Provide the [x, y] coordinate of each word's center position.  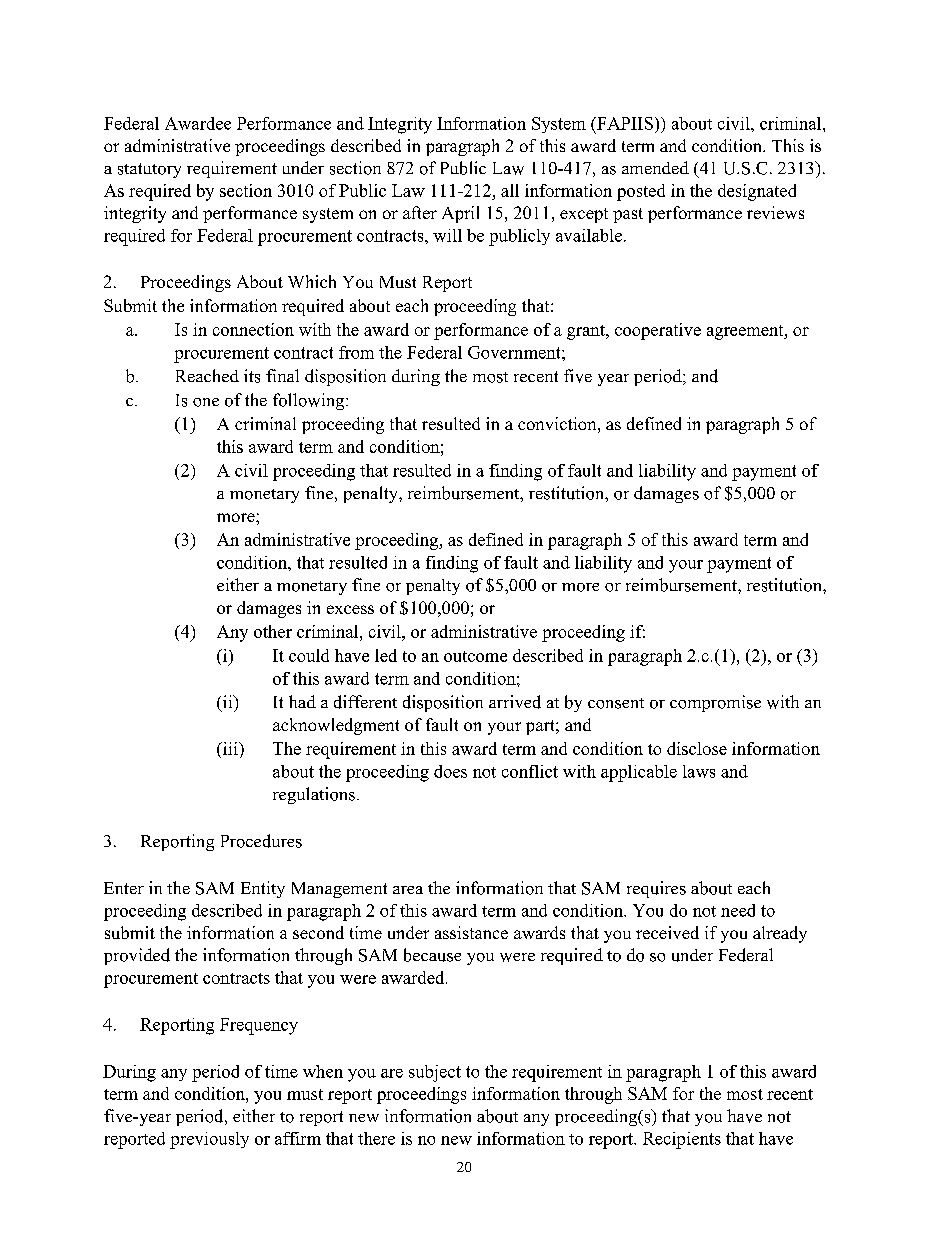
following [310, 401]
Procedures [261, 841]
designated [757, 192]
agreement [746, 332]
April [460, 214]
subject [435, 1073]
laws [699, 771]
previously [209, 1140]
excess [350, 609]
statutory [149, 170]
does [450, 771]
